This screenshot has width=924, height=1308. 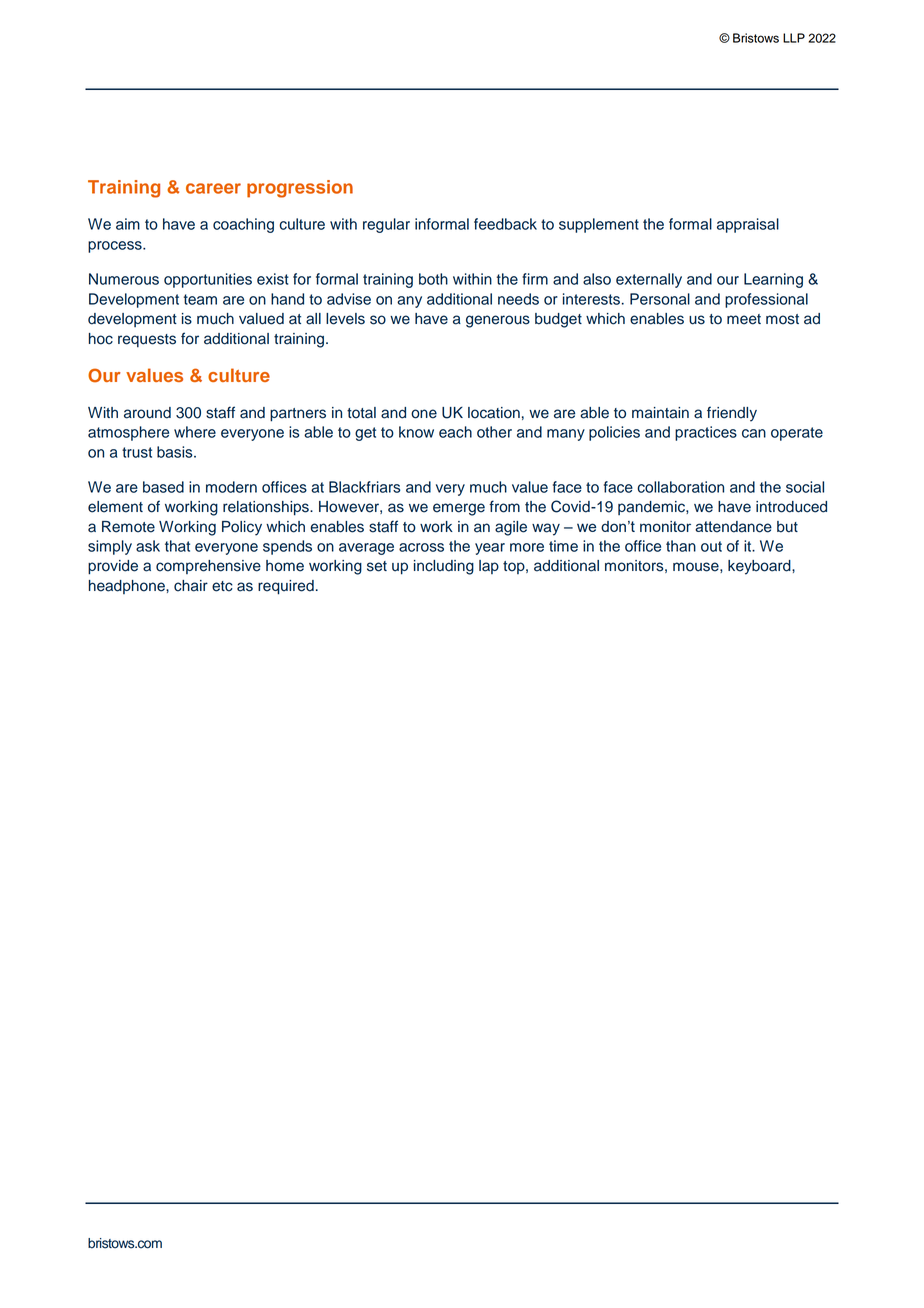 I want to click on feedback, so click(x=505, y=224).
